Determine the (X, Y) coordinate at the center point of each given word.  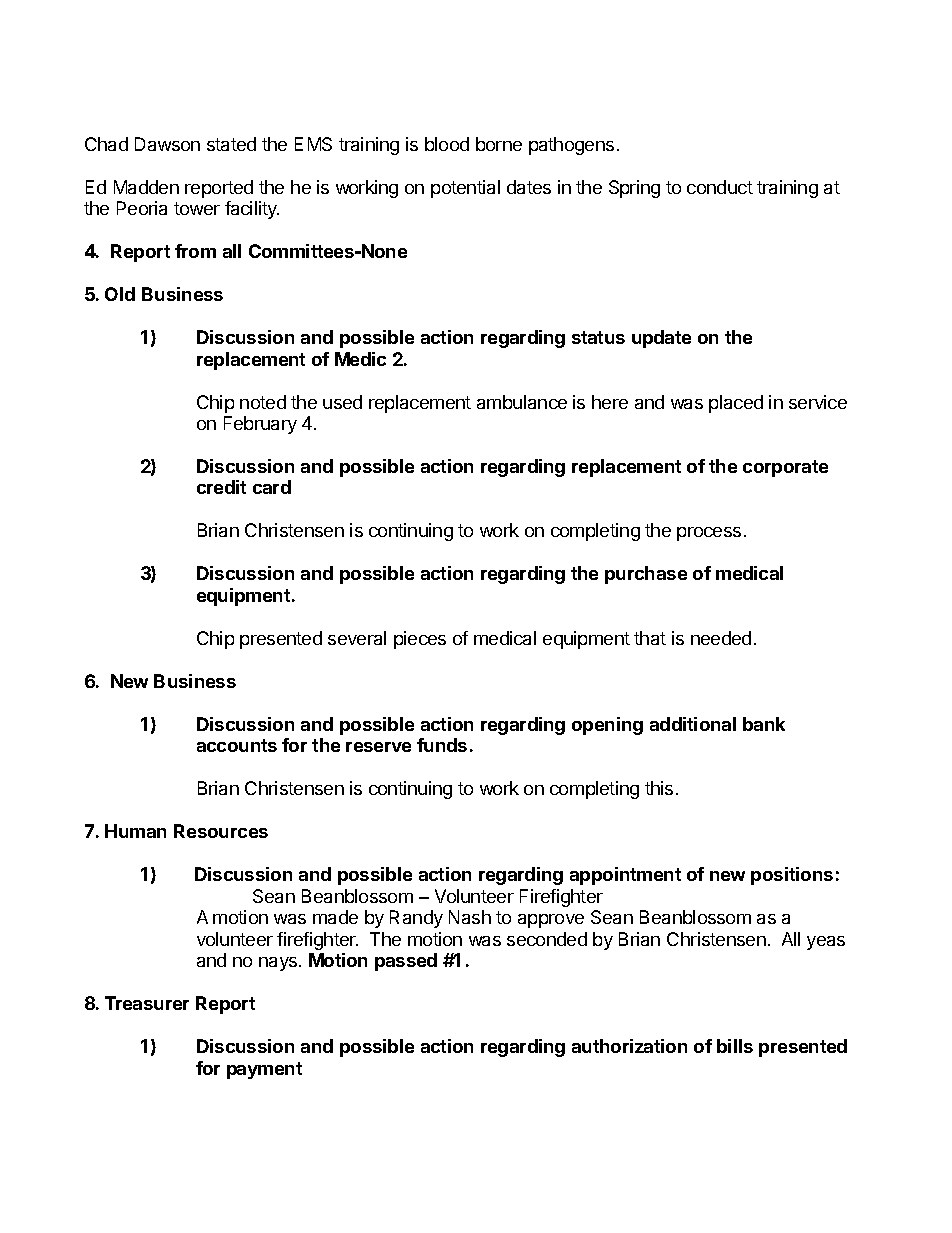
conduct (720, 187)
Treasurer (147, 1003)
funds (442, 745)
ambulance (522, 402)
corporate (785, 468)
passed (406, 962)
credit (221, 487)
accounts (237, 745)
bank (764, 724)
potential (465, 189)
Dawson (167, 144)
